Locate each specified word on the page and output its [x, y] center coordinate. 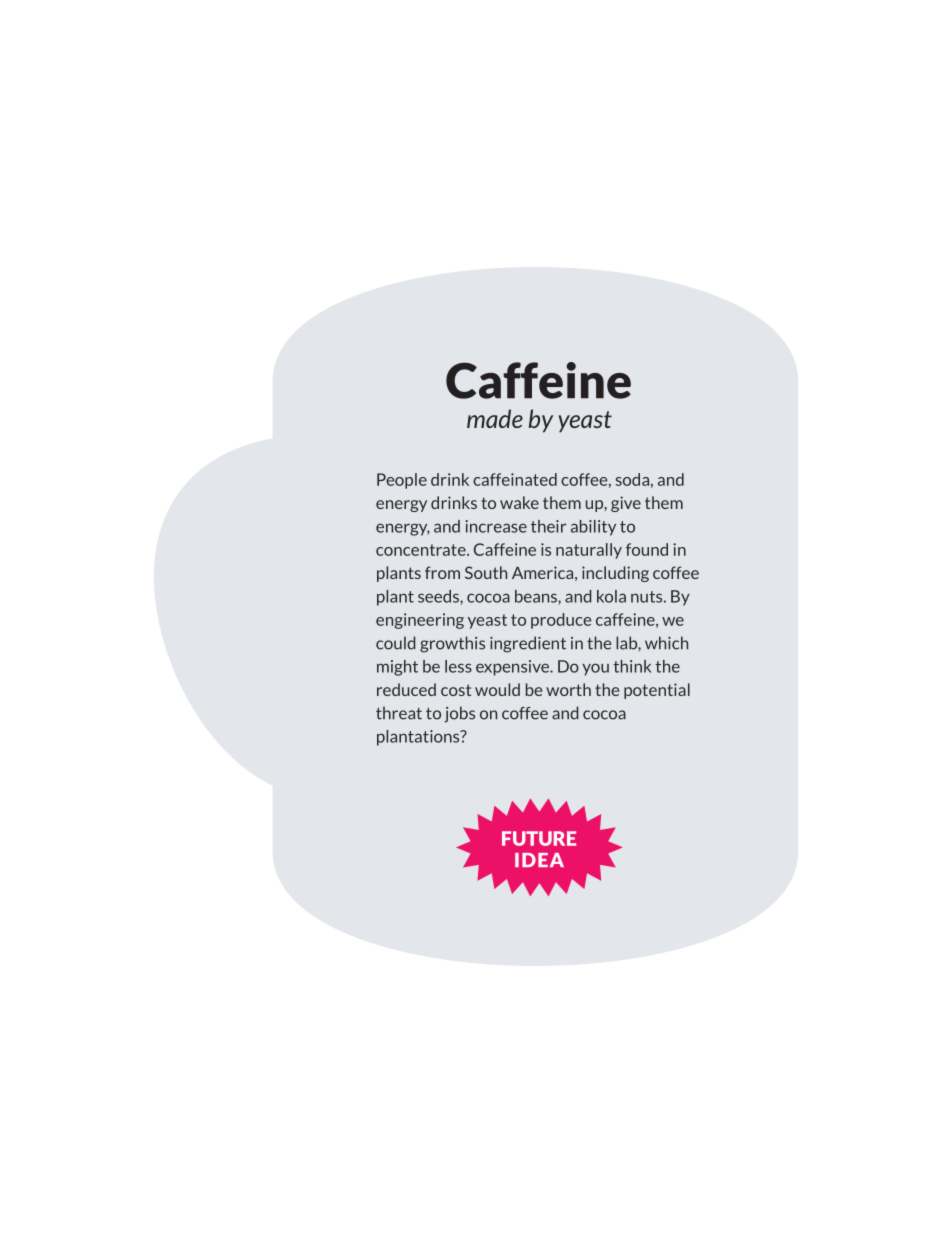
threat [399, 713]
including [615, 574]
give [626, 504]
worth [568, 689]
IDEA [539, 860]
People [402, 481]
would [497, 689]
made [495, 418]
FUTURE [539, 838]
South [486, 572]
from [442, 572]
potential [657, 691]
